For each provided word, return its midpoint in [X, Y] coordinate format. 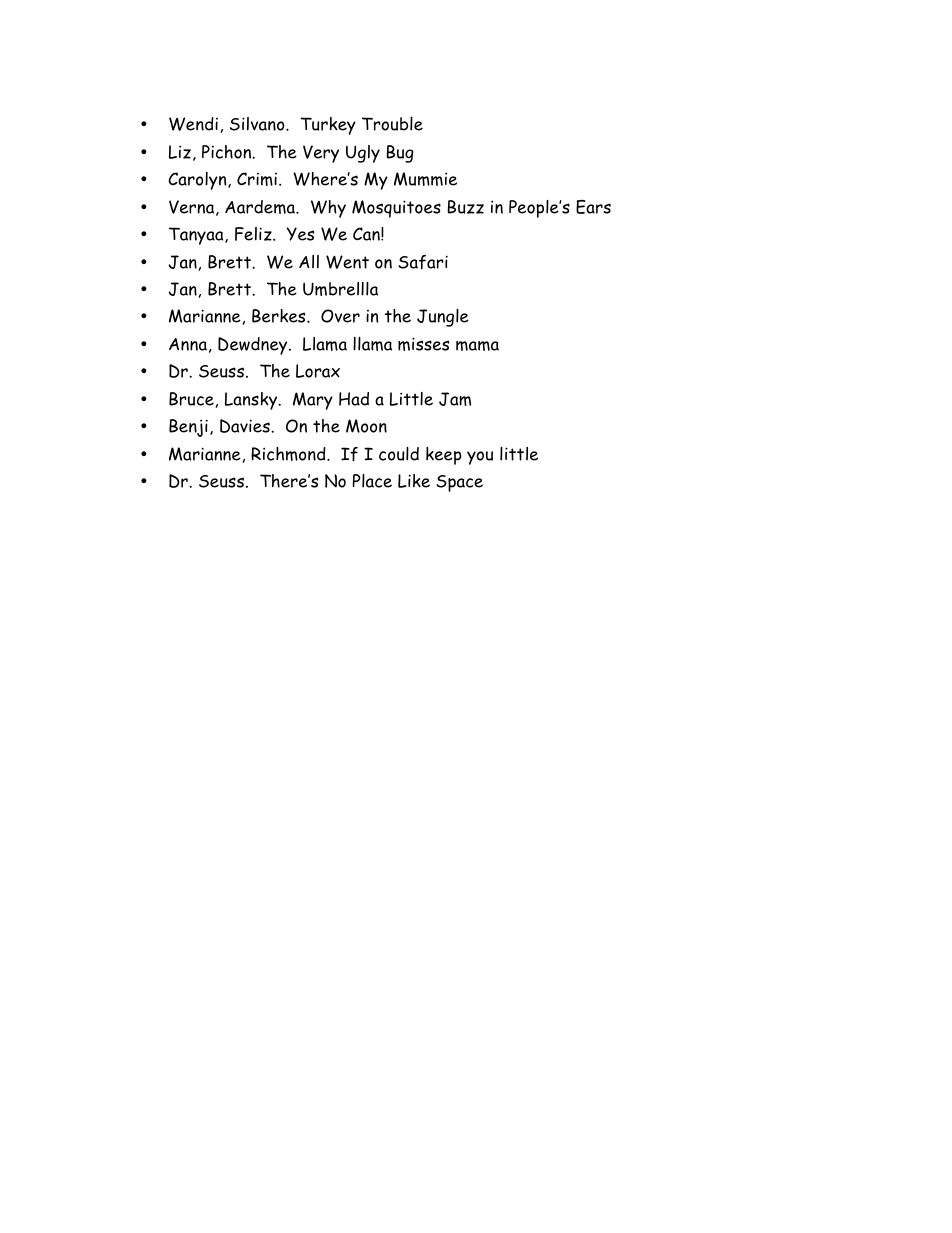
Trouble [392, 124]
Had [354, 399]
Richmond [289, 454]
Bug [400, 154]
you [480, 458]
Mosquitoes [396, 209]
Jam [455, 399]
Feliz [254, 234]
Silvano [258, 124]
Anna [188, 344]
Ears [593, 207]
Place [372, 481]
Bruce [191, 399]
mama [477, 346]
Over [340, 316]
